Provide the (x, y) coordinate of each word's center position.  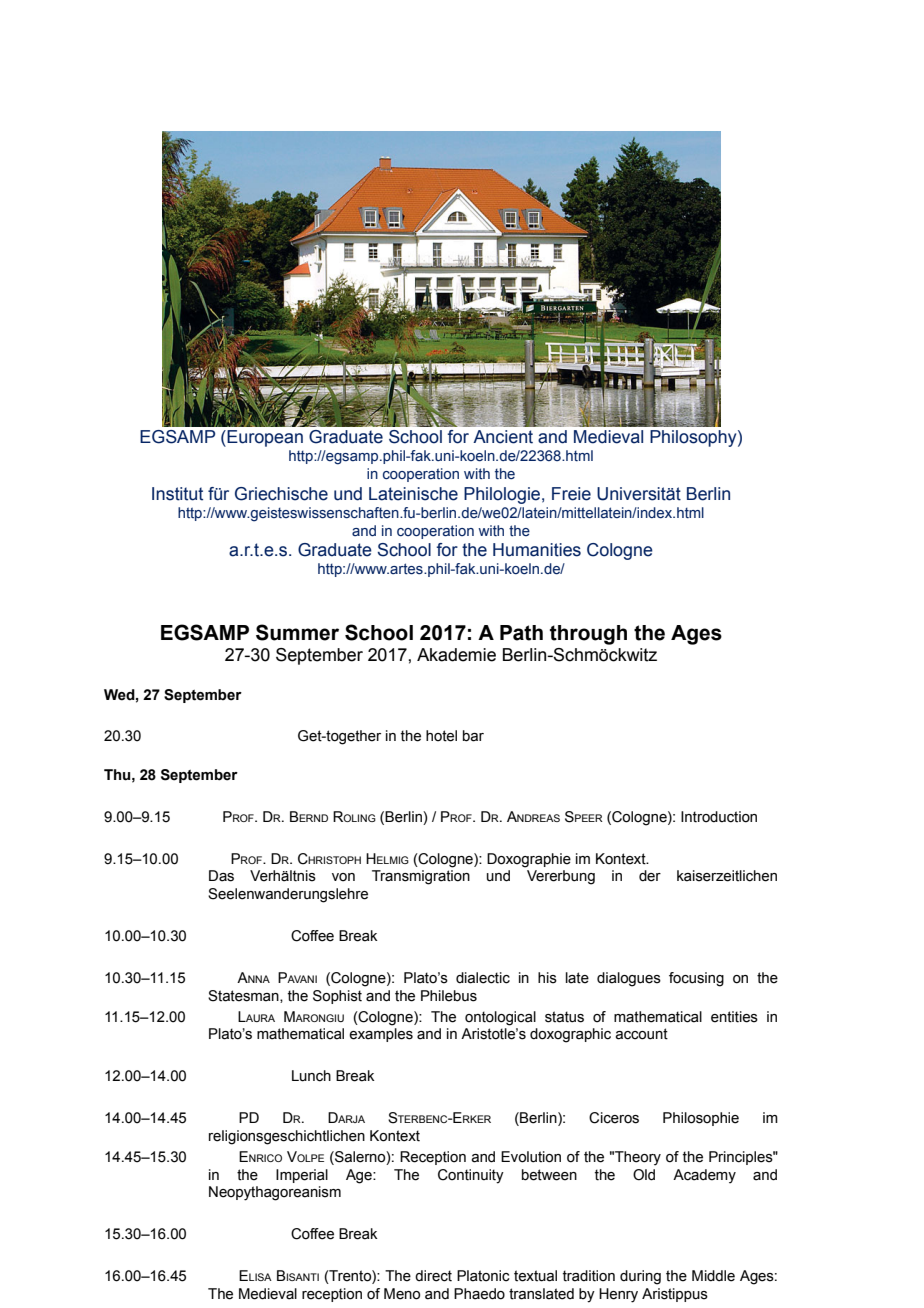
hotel (441, 736)
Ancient (503, 437)
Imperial (302, 1176)
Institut (177, 494)
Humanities (537, 550)
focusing (696, 979)
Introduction (719, 817)
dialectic (483, 978)
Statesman (244, 996)
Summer (297, 632)
